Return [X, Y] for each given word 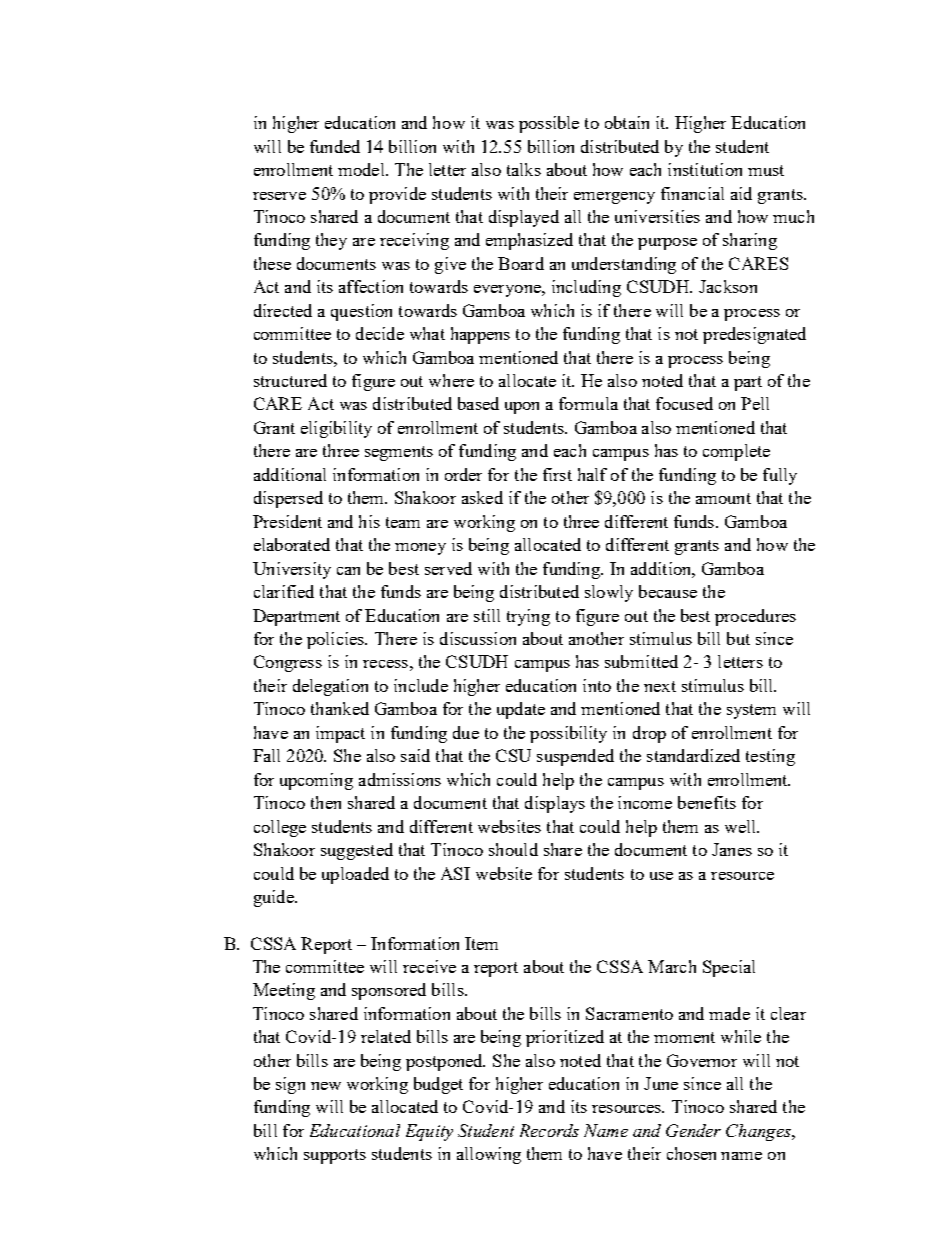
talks [524, 169]
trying [528, 617]
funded [335, 146]
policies [336, 640]
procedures [755, 617]
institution [705, 169]
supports [335, 1156]
